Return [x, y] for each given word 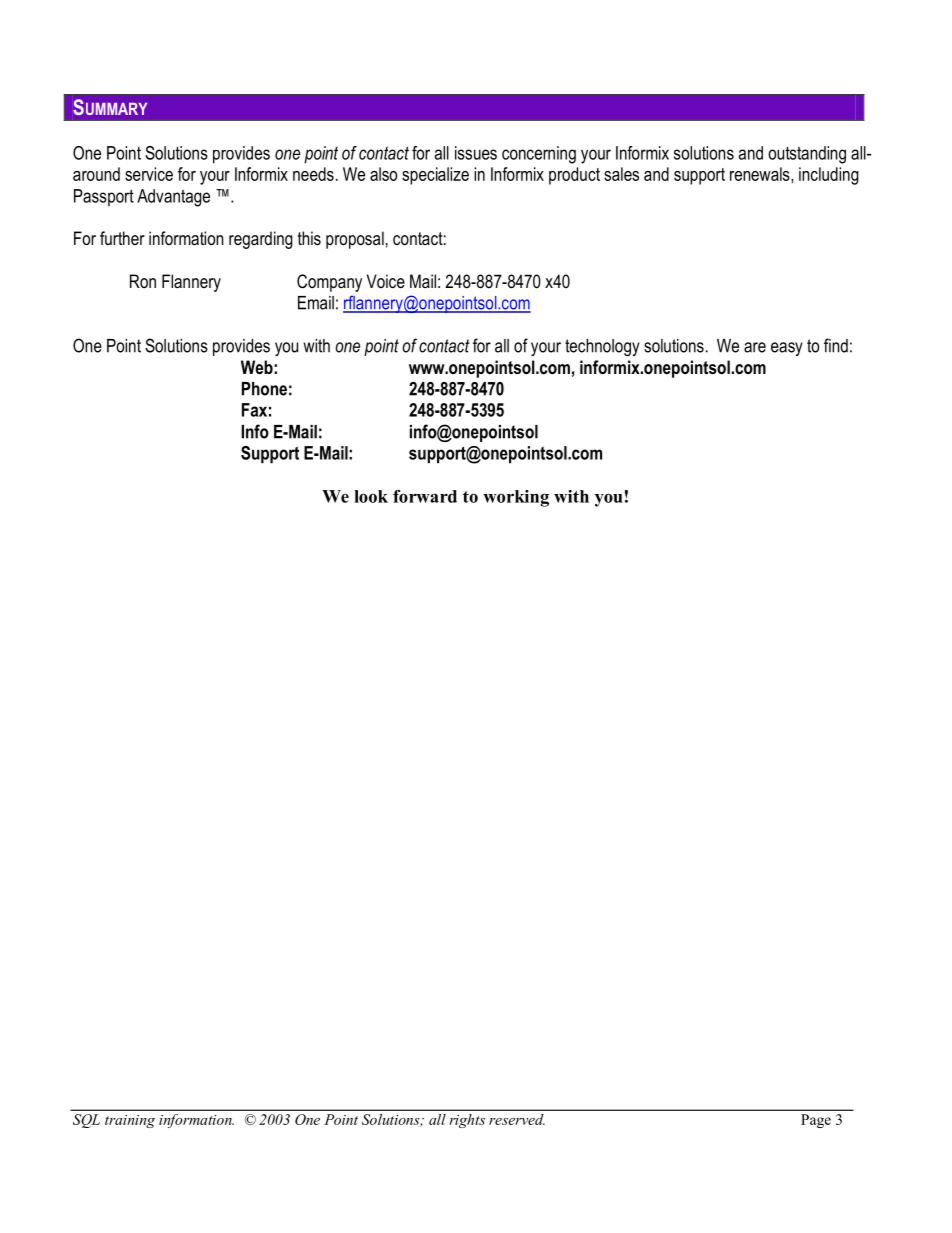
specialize [435, 176]
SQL [86, 1121]
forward [425, 496]
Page [816, 1121]
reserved [517, 1119]
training [130, 1121]
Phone [264, 389]
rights [467, 1121]
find [836, 345]
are [755, 347]
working [516, 498]
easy [787, 349]
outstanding [807, 155]
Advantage [173, 198]
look [371, 496]
